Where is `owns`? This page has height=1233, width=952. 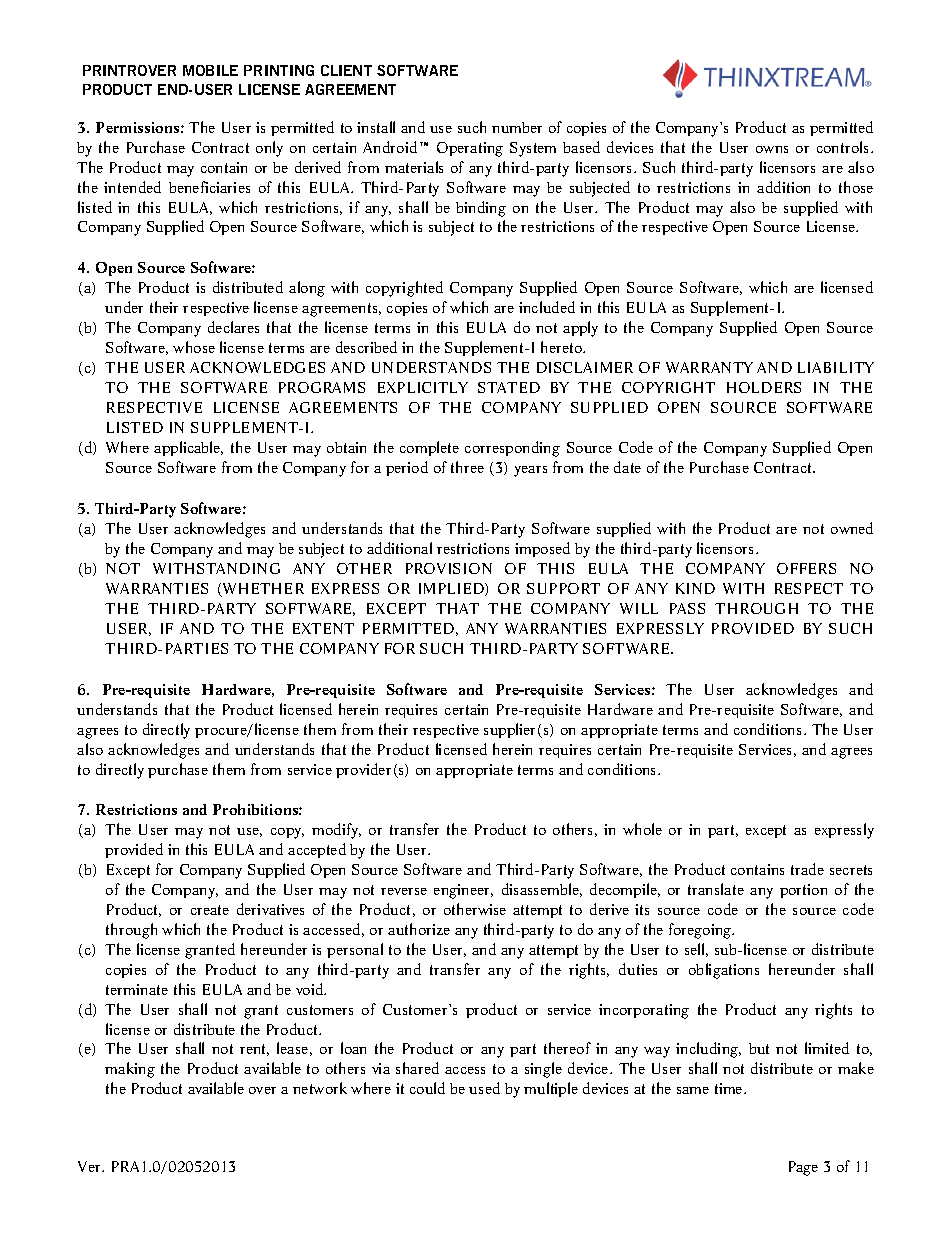 owns is located at coordinates (772, 149).
